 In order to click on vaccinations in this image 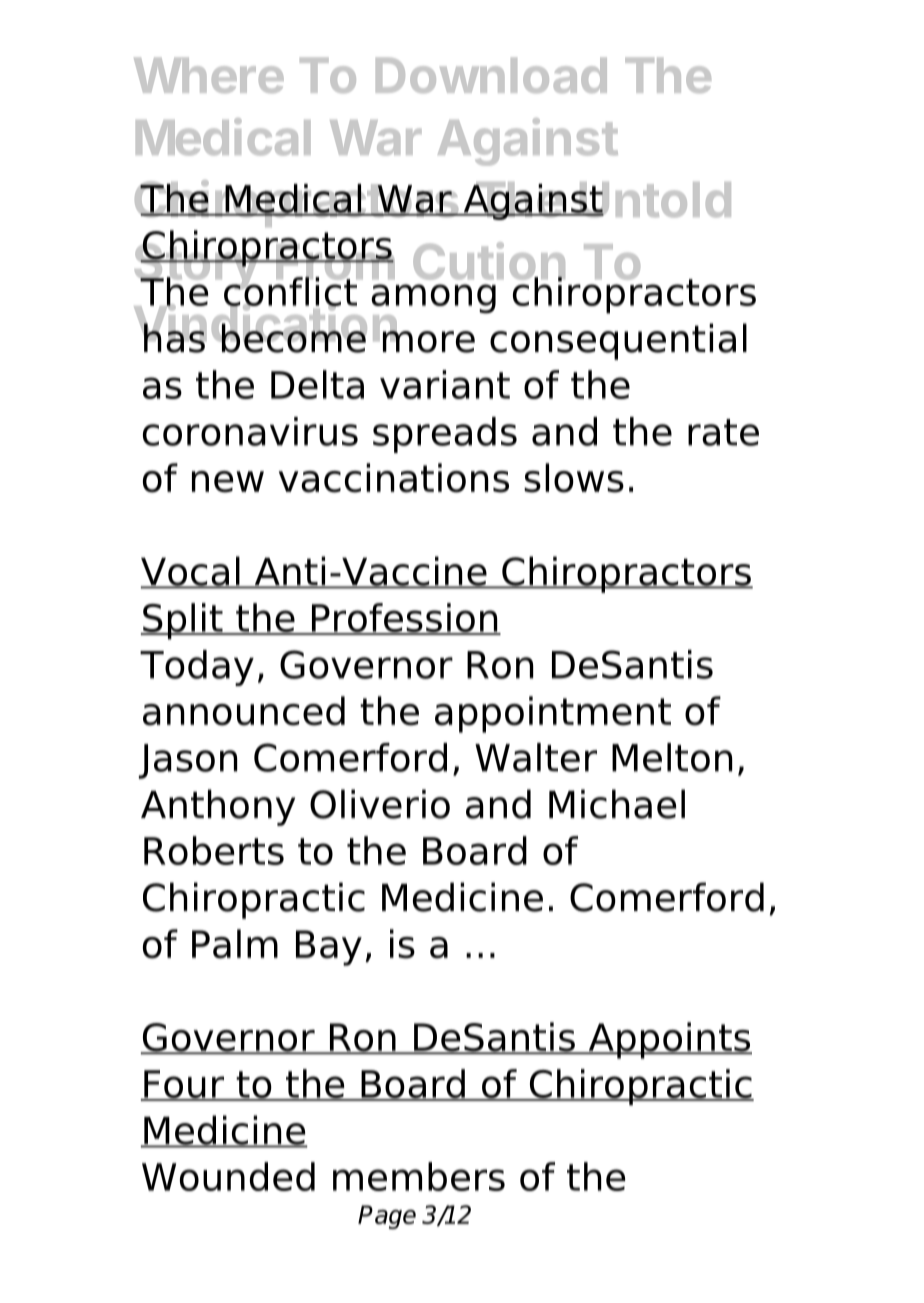, I will do `click(394, 478)`.
